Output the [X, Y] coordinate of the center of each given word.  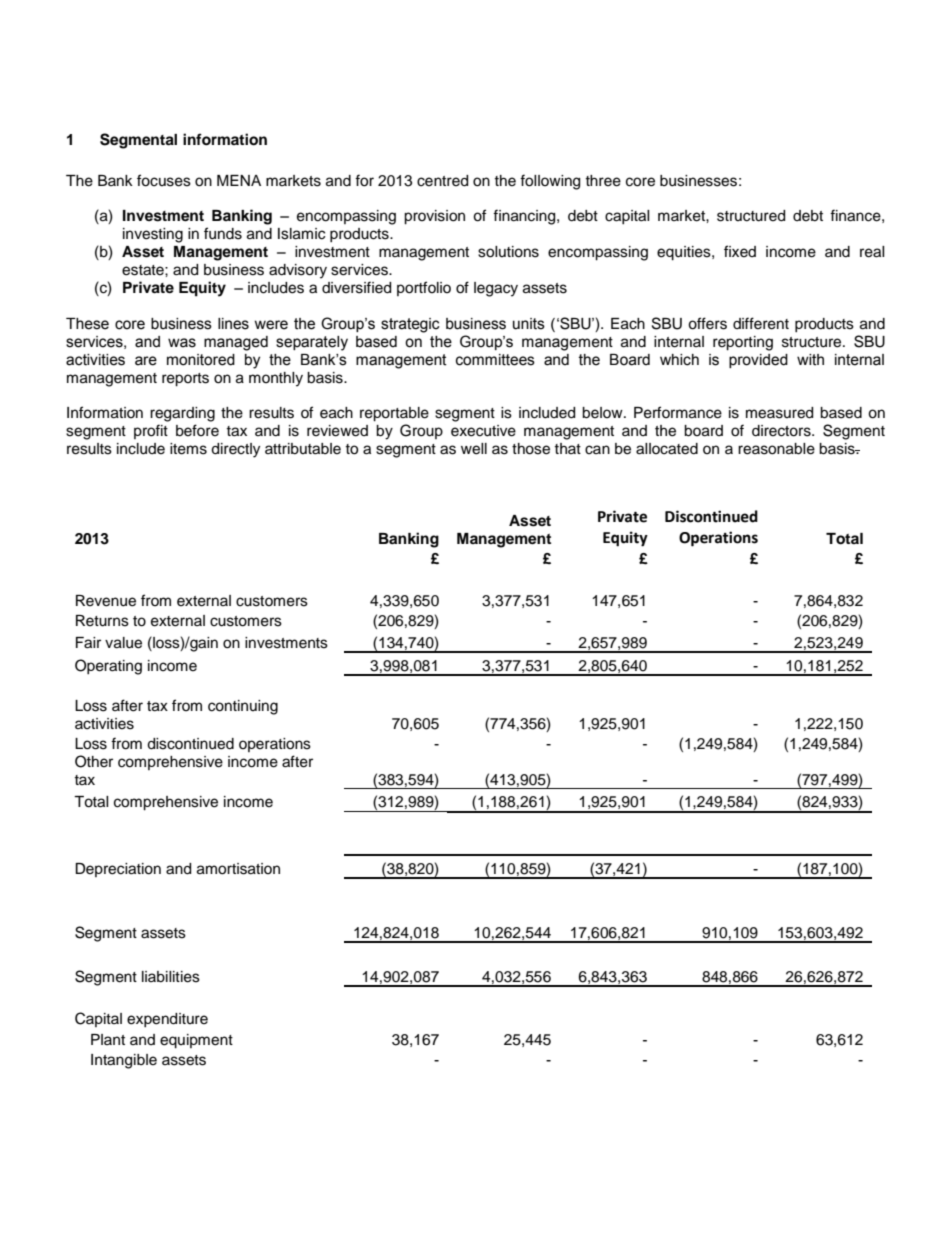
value [123, 643]
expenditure [167, 1020]
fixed [740, 251]
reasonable [776, 449]
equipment [196, 1041]
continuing [243, 707]
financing [525, 217]
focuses [164, 180]
